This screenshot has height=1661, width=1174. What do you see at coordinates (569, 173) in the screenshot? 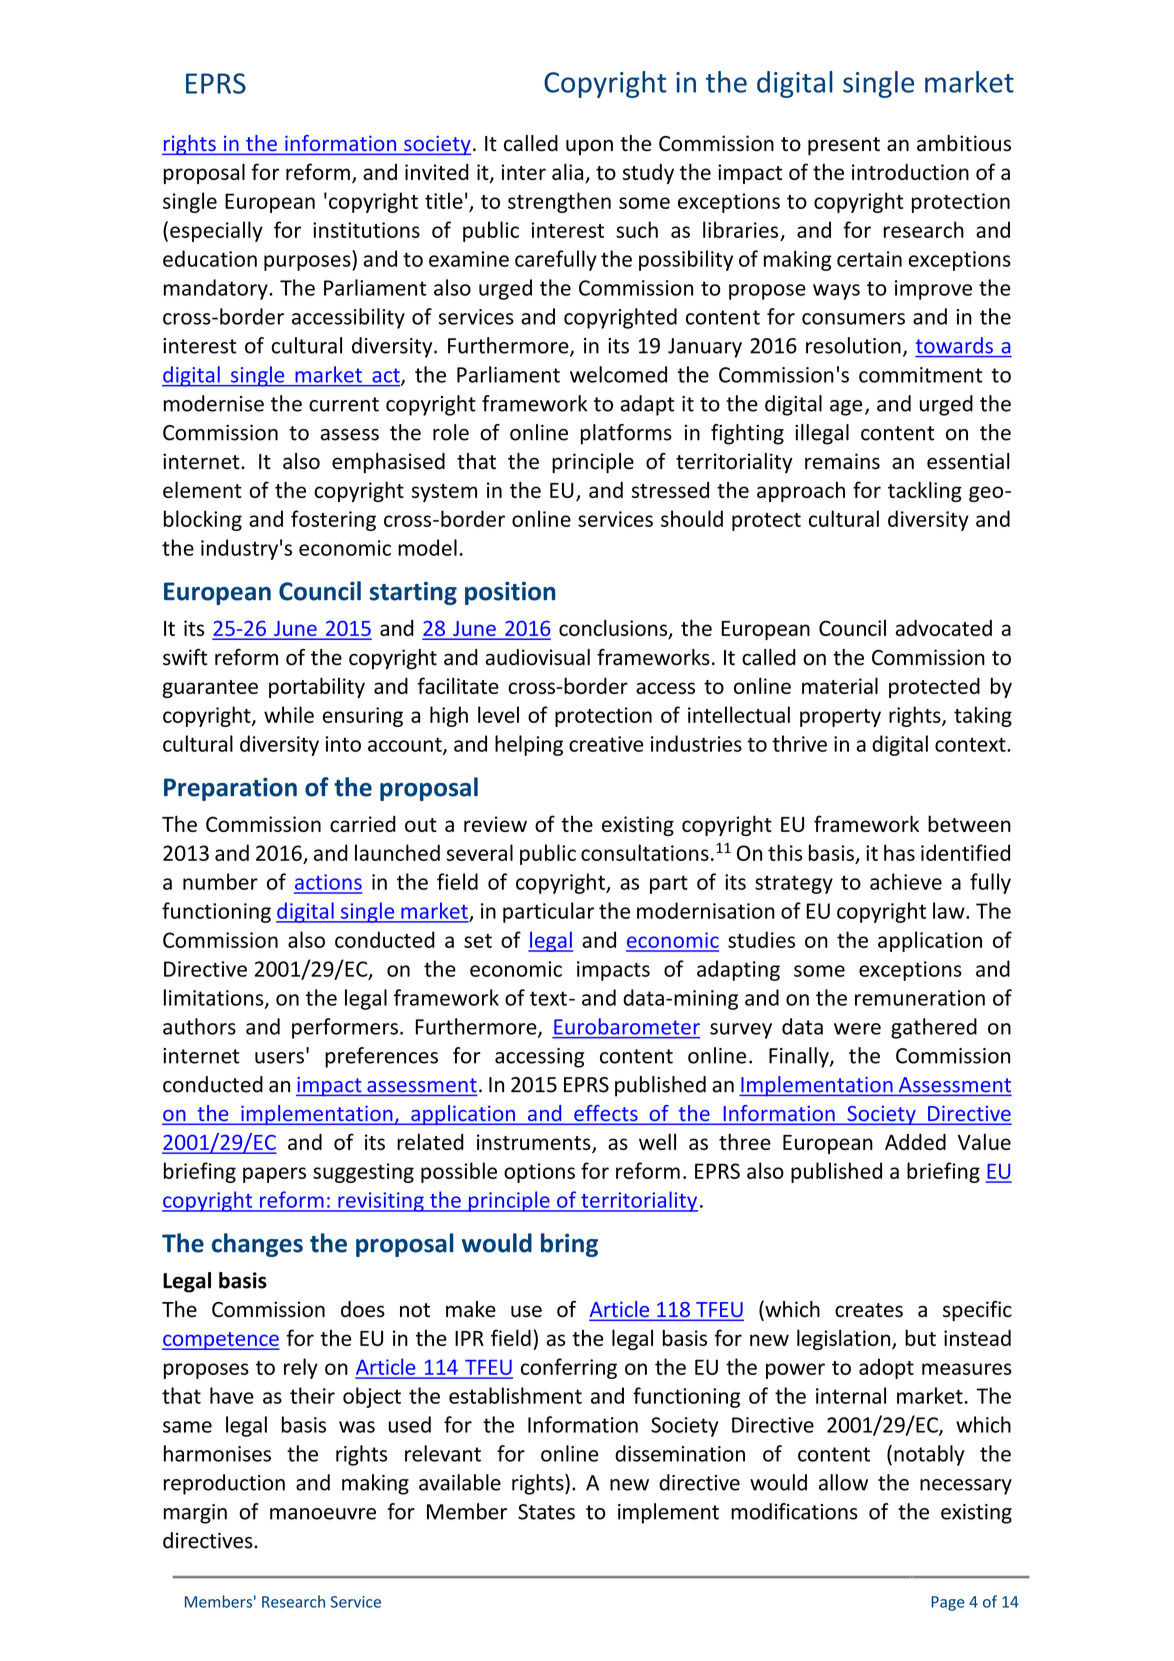
I see `alia` at bounding box center [569, 173].
